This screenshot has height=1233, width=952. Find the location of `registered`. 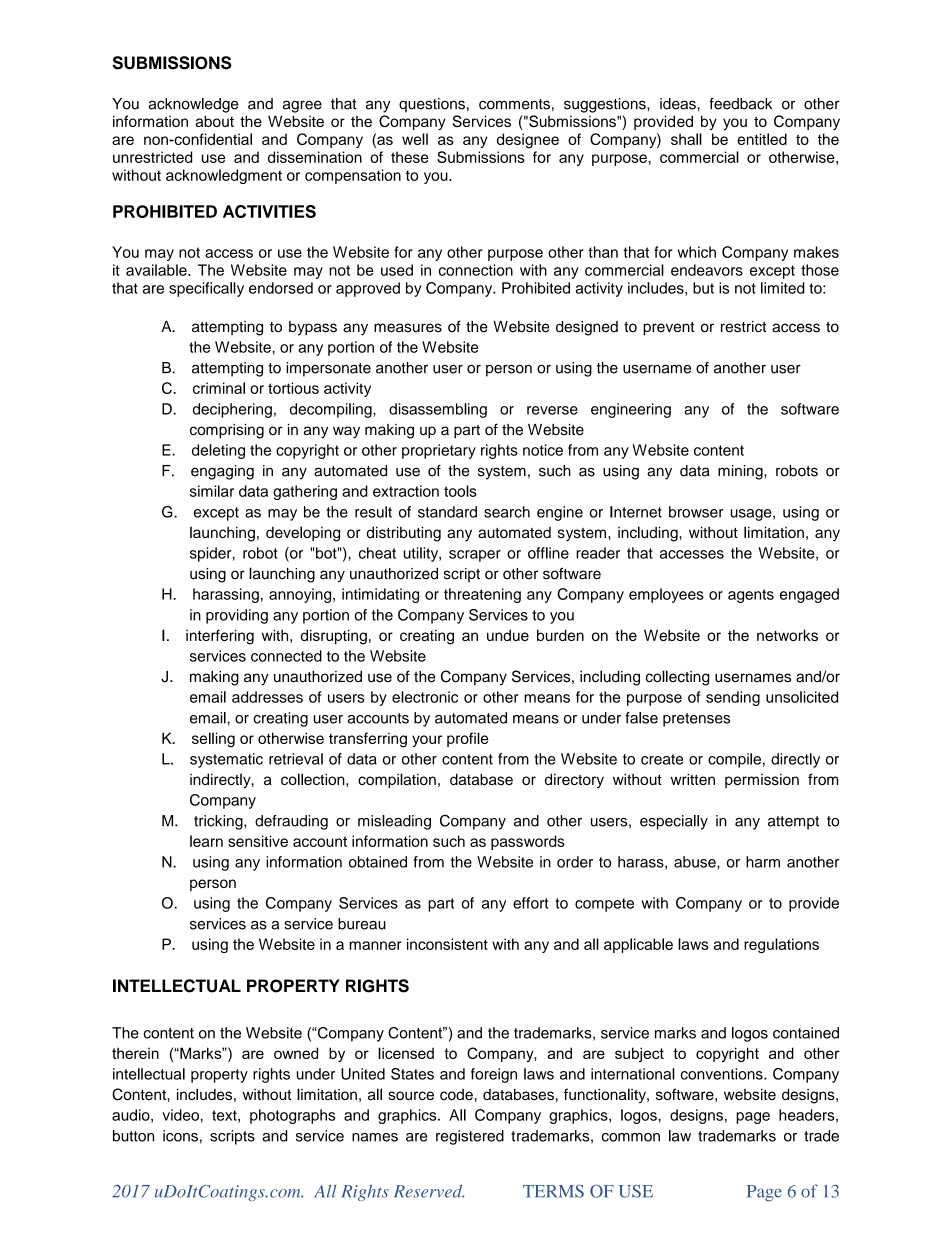

registered is located at coordinates (470, 1137).
